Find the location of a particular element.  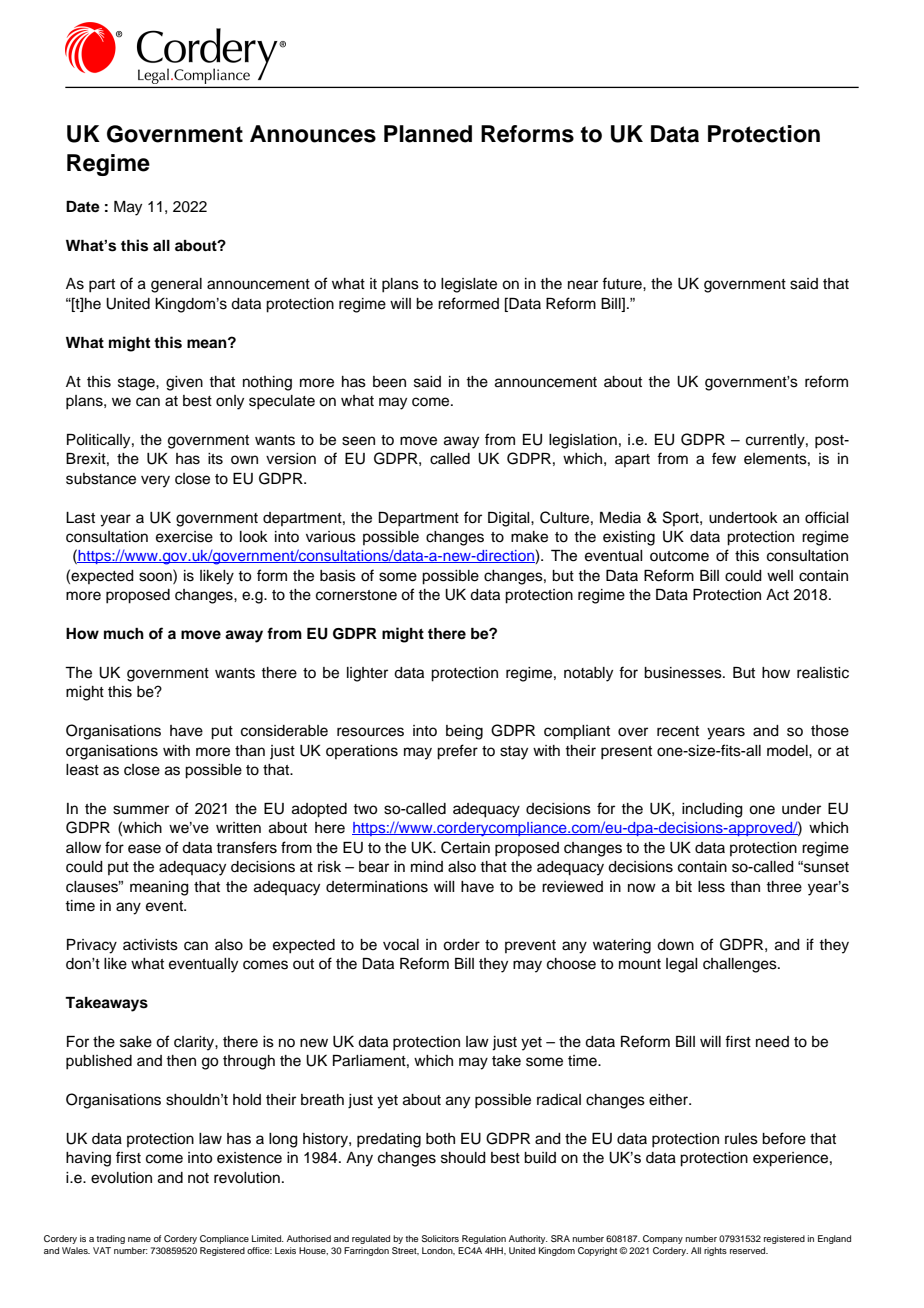

activists is located at coordinates (150, 945).
